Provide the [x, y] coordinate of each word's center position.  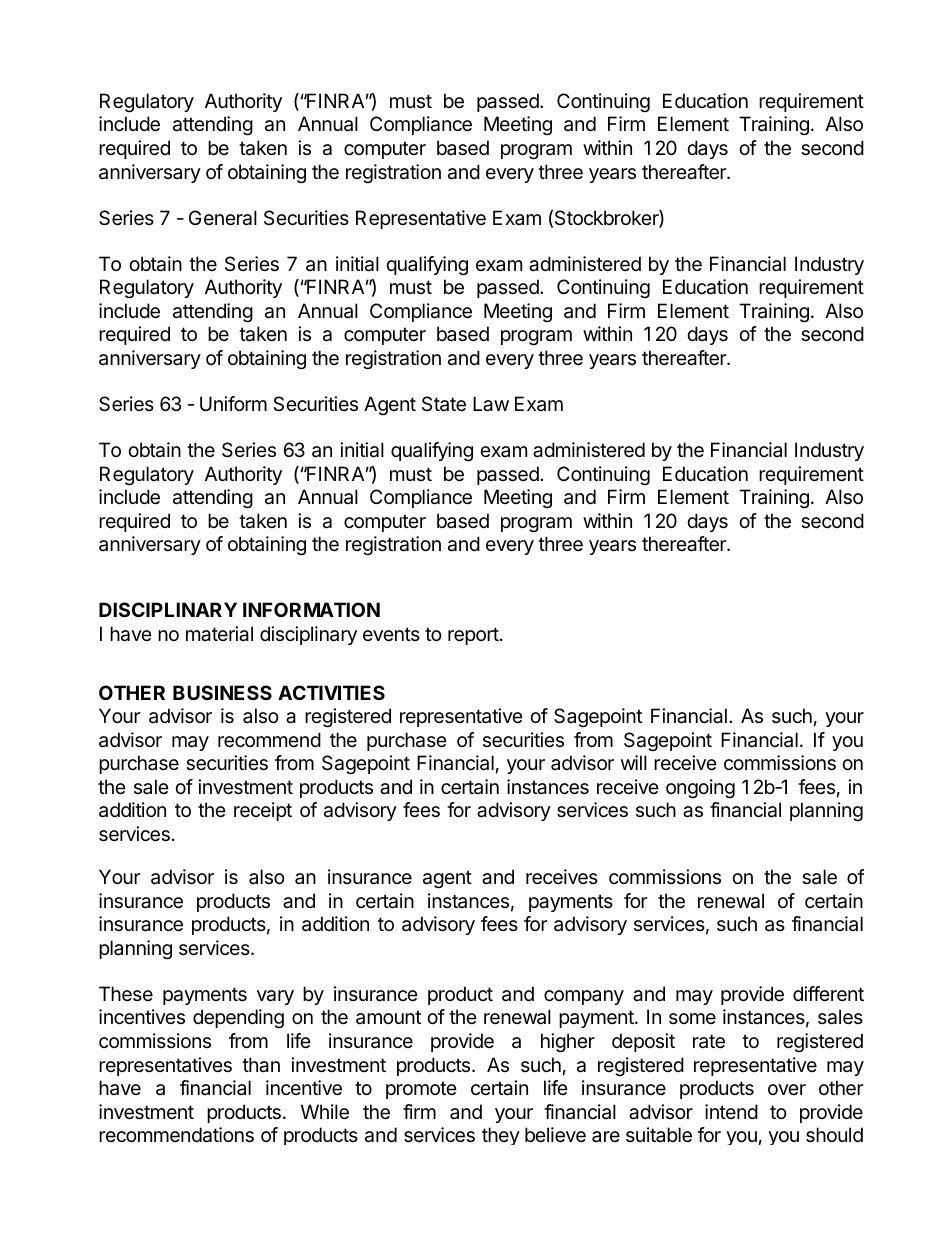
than [261, 1065]
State [444, 404]
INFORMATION [311, 609]
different [828, 994]
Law [491, 404]
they [501, 1136]
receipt [263, 811]
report [473, 636]
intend [731, 1111]
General [223, 218]
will [634, 762]
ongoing [700, 789]
